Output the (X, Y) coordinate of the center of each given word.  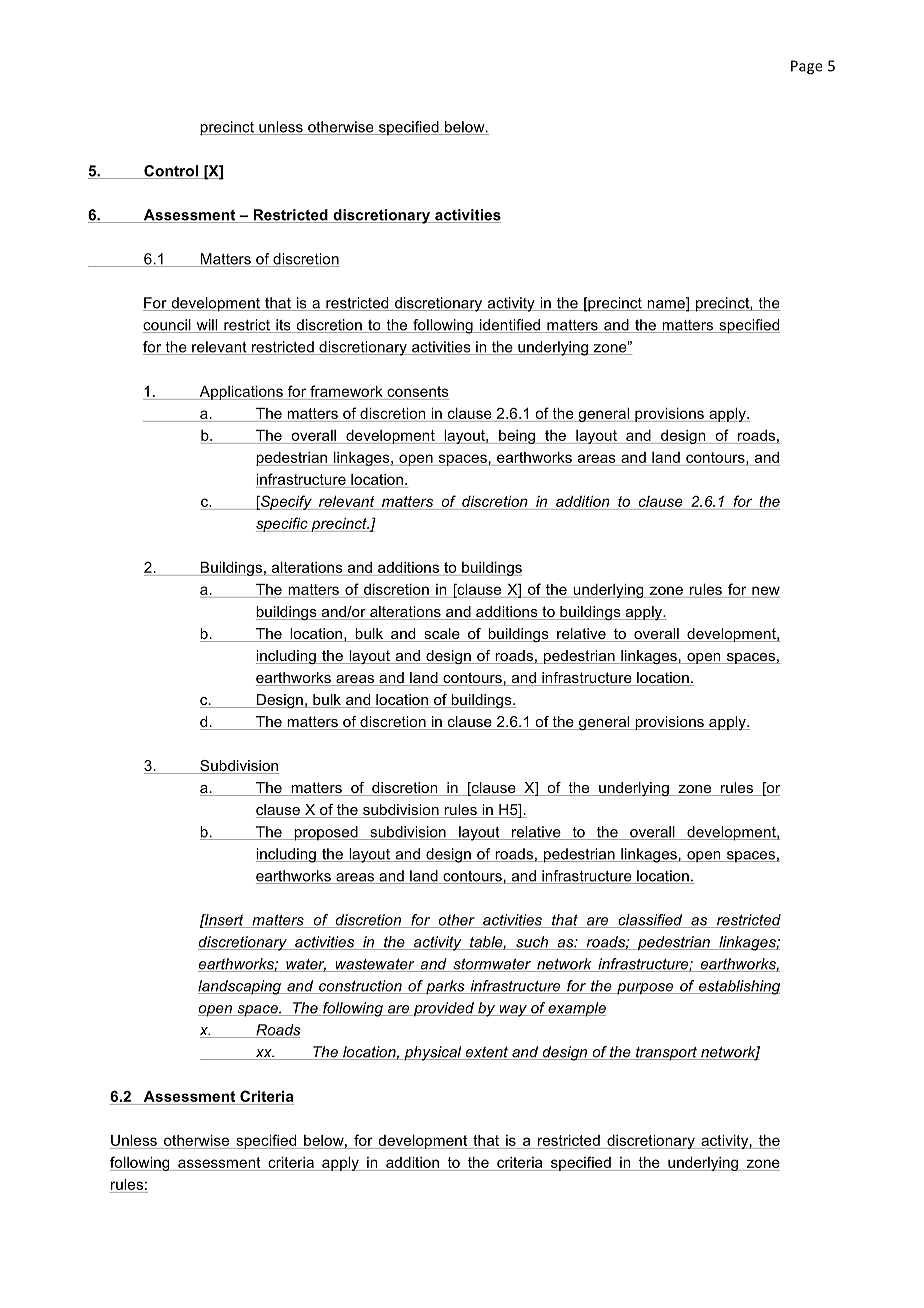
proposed (326, 833)
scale (442, 635)
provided (443, 1009)
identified (510, 326)
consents (418, 391)
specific (283, 524)
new (766, 590)
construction (360, 987)
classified (650, 921)
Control (171, 172)
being (517, 437)
